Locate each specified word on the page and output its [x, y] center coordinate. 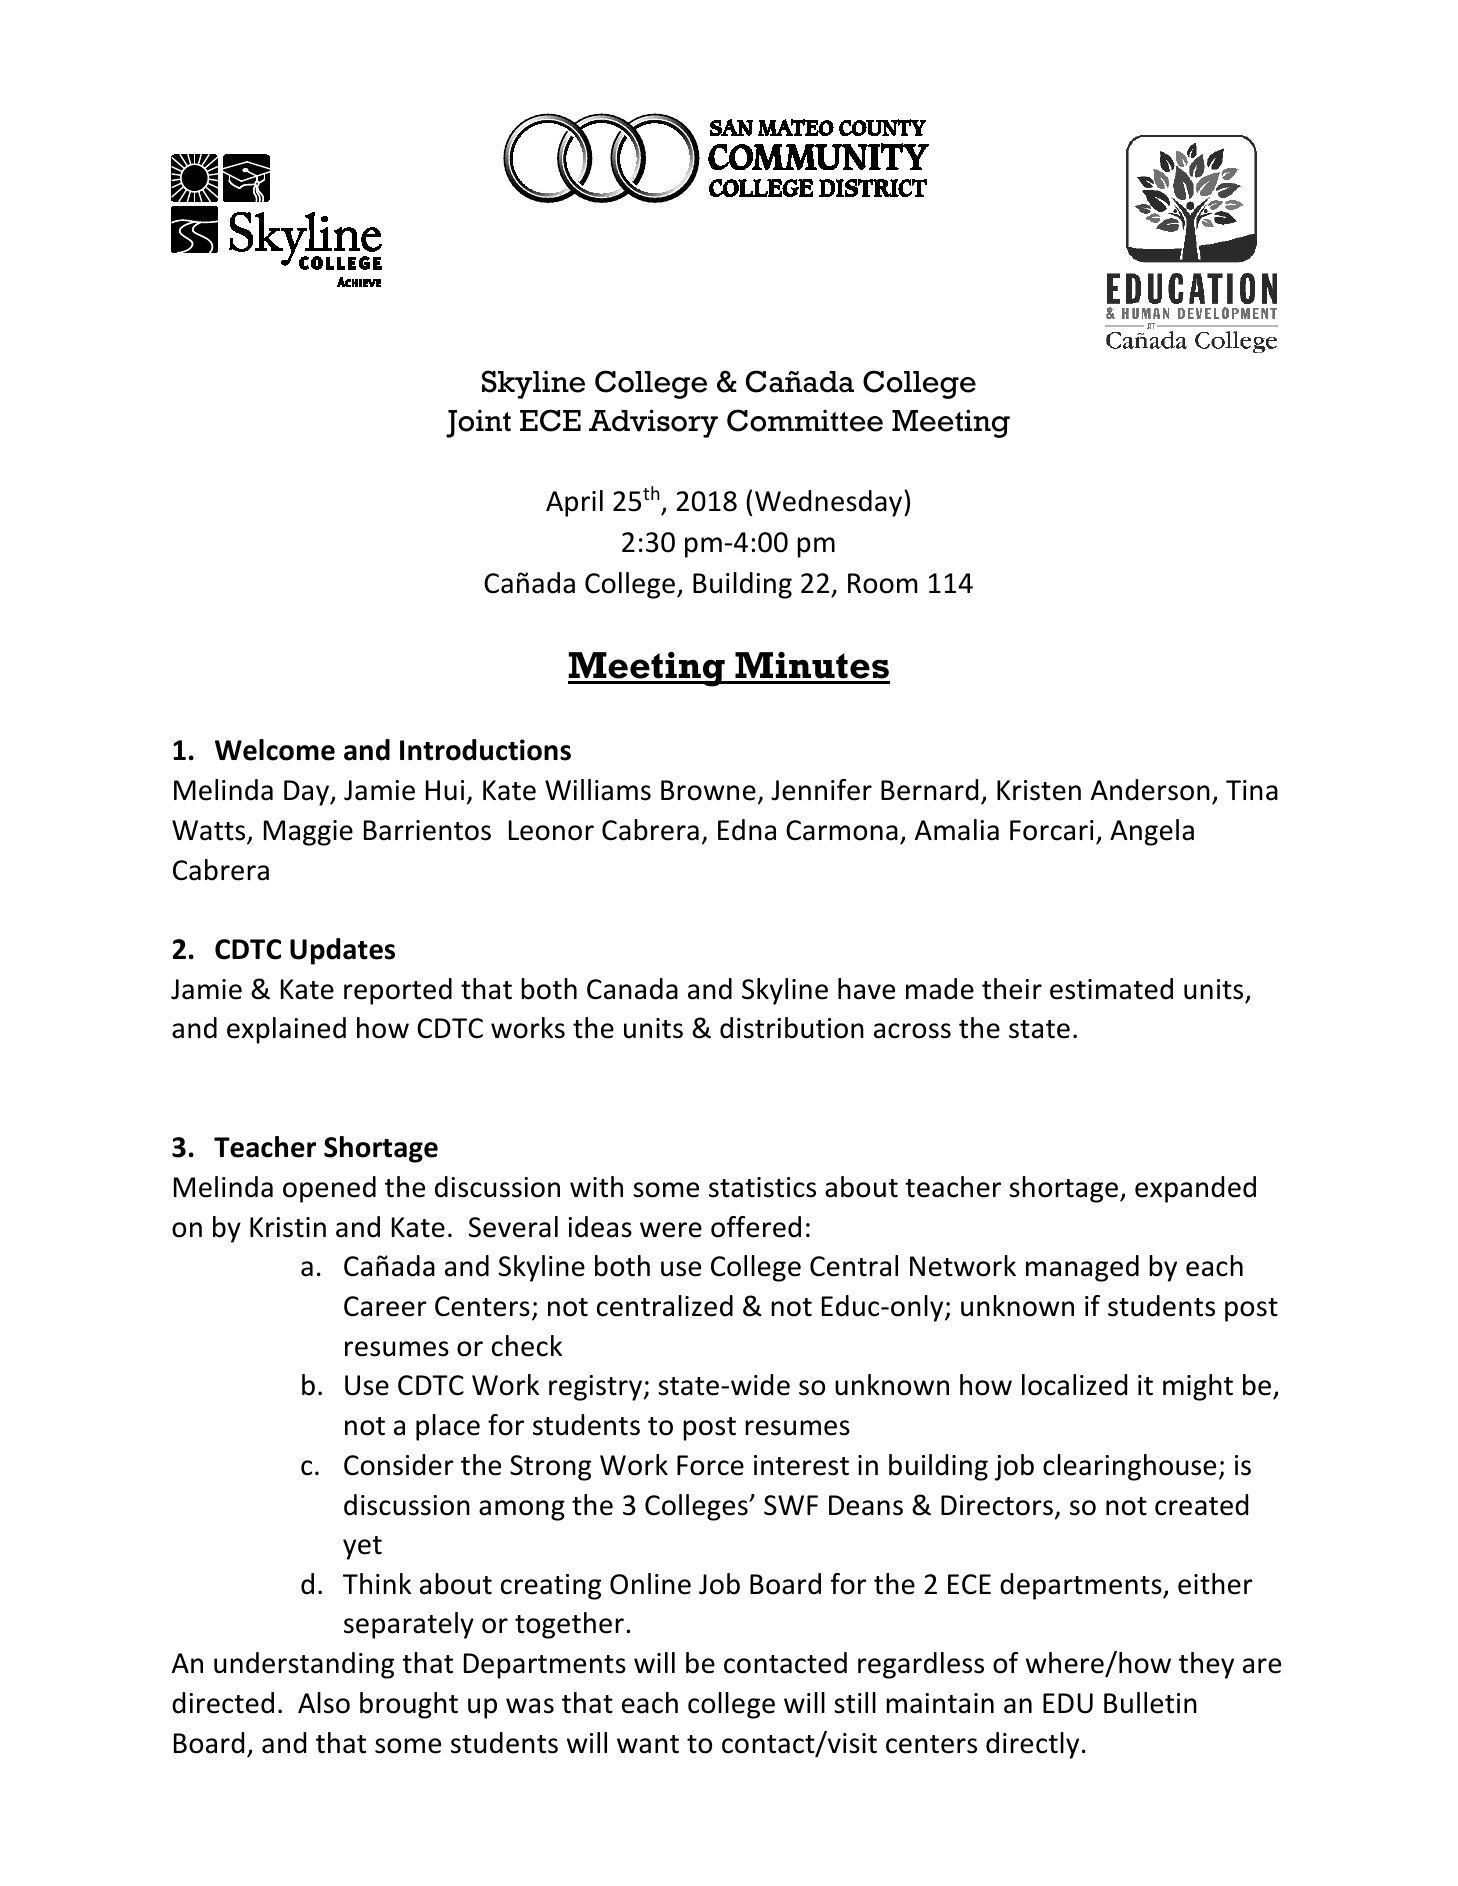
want [648, 1744]
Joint [478, 424]
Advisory [653, 423]
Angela [1152, 832]
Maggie [308, 833]
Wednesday [830, 503]
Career [385, 1306]
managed [1082, 1268]
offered [756, 1227]
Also [324, 1703]
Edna [747, 830]
